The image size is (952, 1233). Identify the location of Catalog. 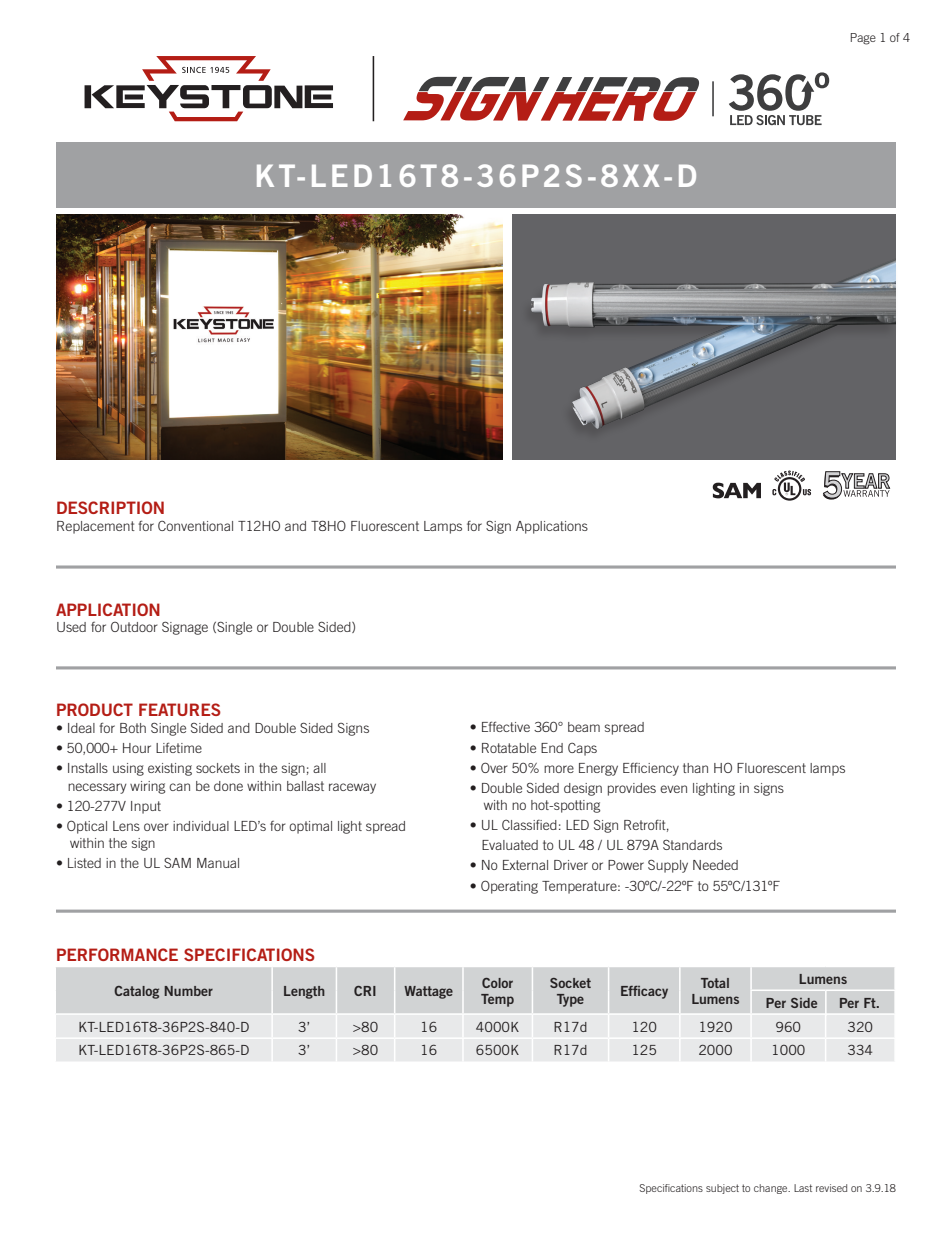
(136, 992).
